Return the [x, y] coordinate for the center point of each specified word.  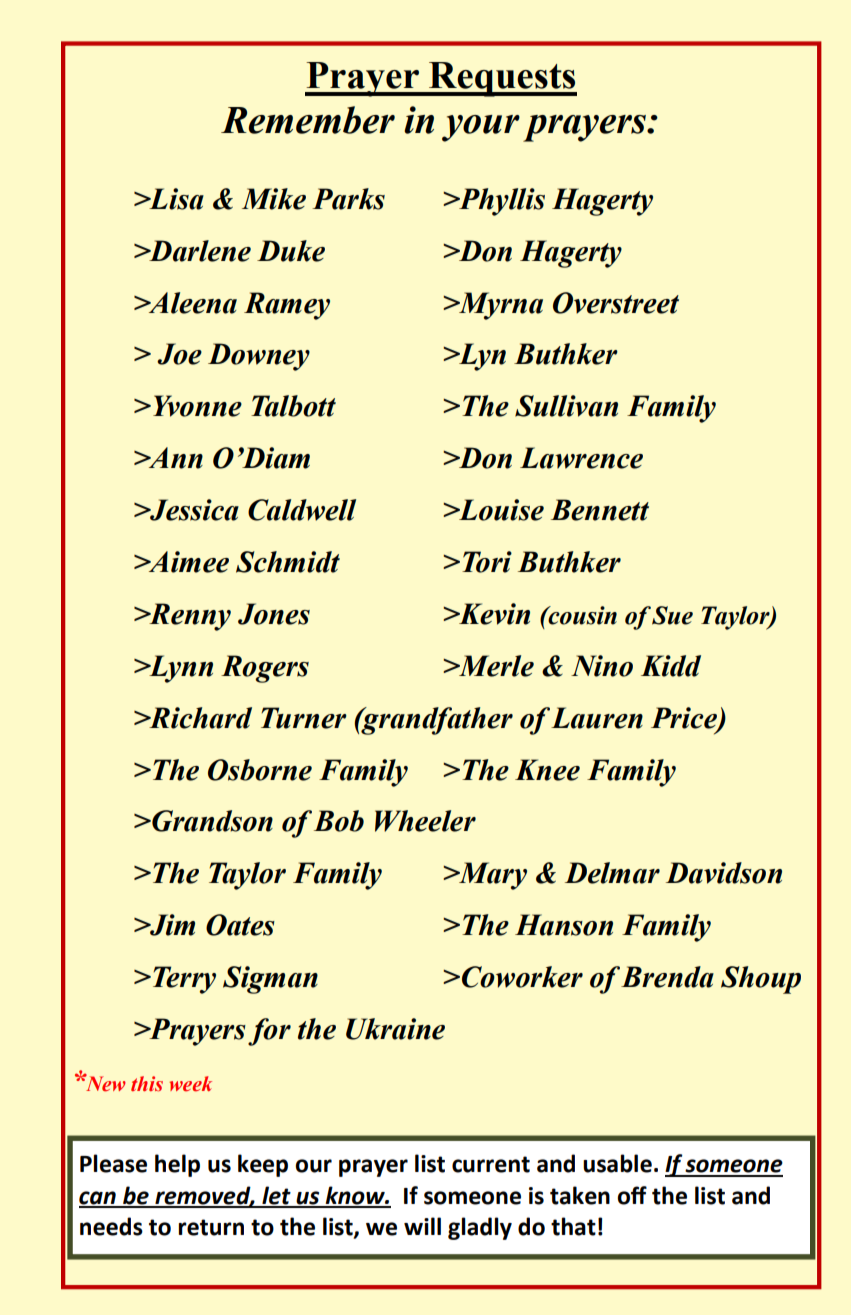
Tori [487, 562]
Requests [502, 79]
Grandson [211, 821]
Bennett [600, 510]
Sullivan [566, 406]
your [481, 128]
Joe [179, 354]
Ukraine [395, 1029]
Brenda [667, 977]
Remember [308, 120]
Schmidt [288, 562]
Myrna [500, 306]
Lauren [597, 718]
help [177, 1165]
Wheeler [425, 821]
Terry [184, 980]
